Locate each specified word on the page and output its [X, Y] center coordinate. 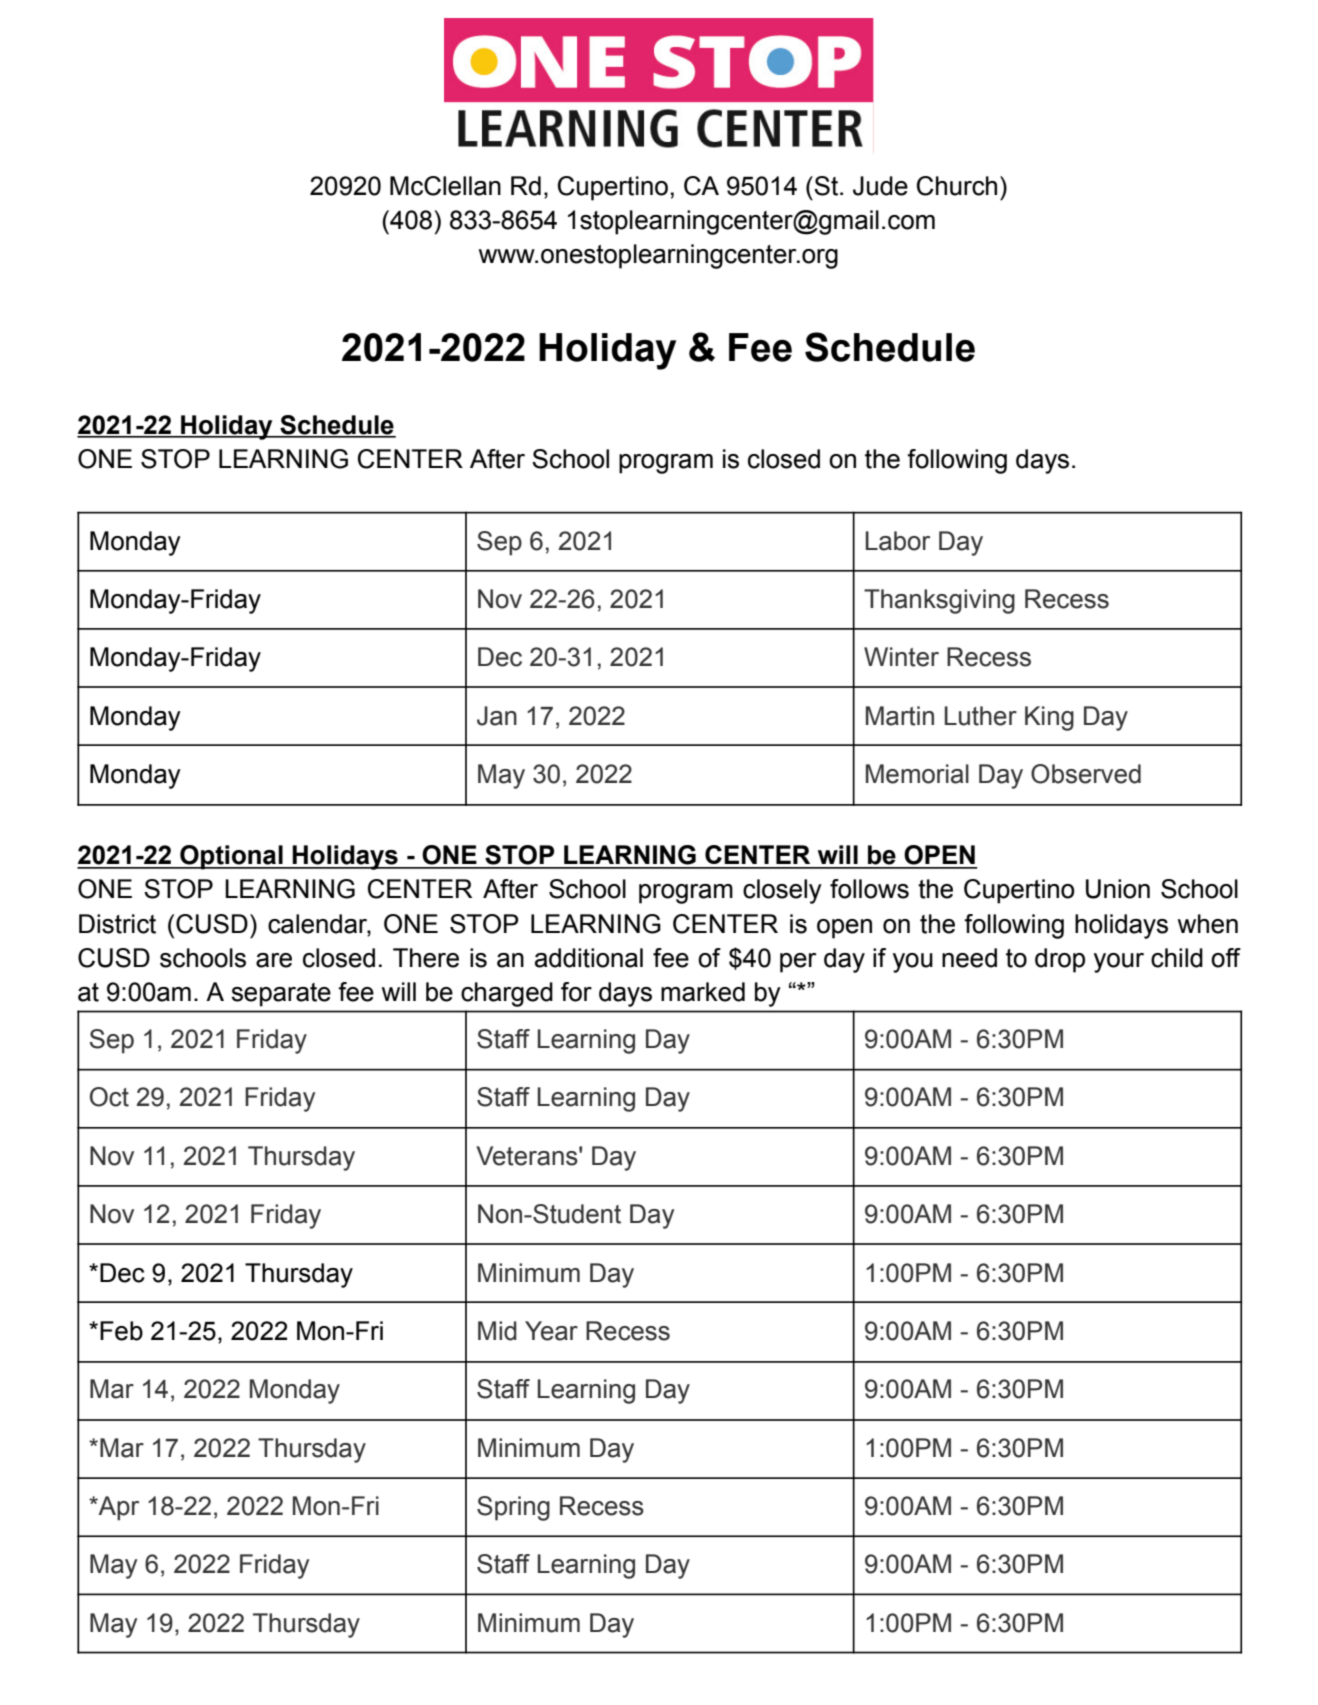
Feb [121, 1331]
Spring [513, 1508]
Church [957, 186]
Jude [880, 186]
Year [551, 1331]
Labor [898, 541]
